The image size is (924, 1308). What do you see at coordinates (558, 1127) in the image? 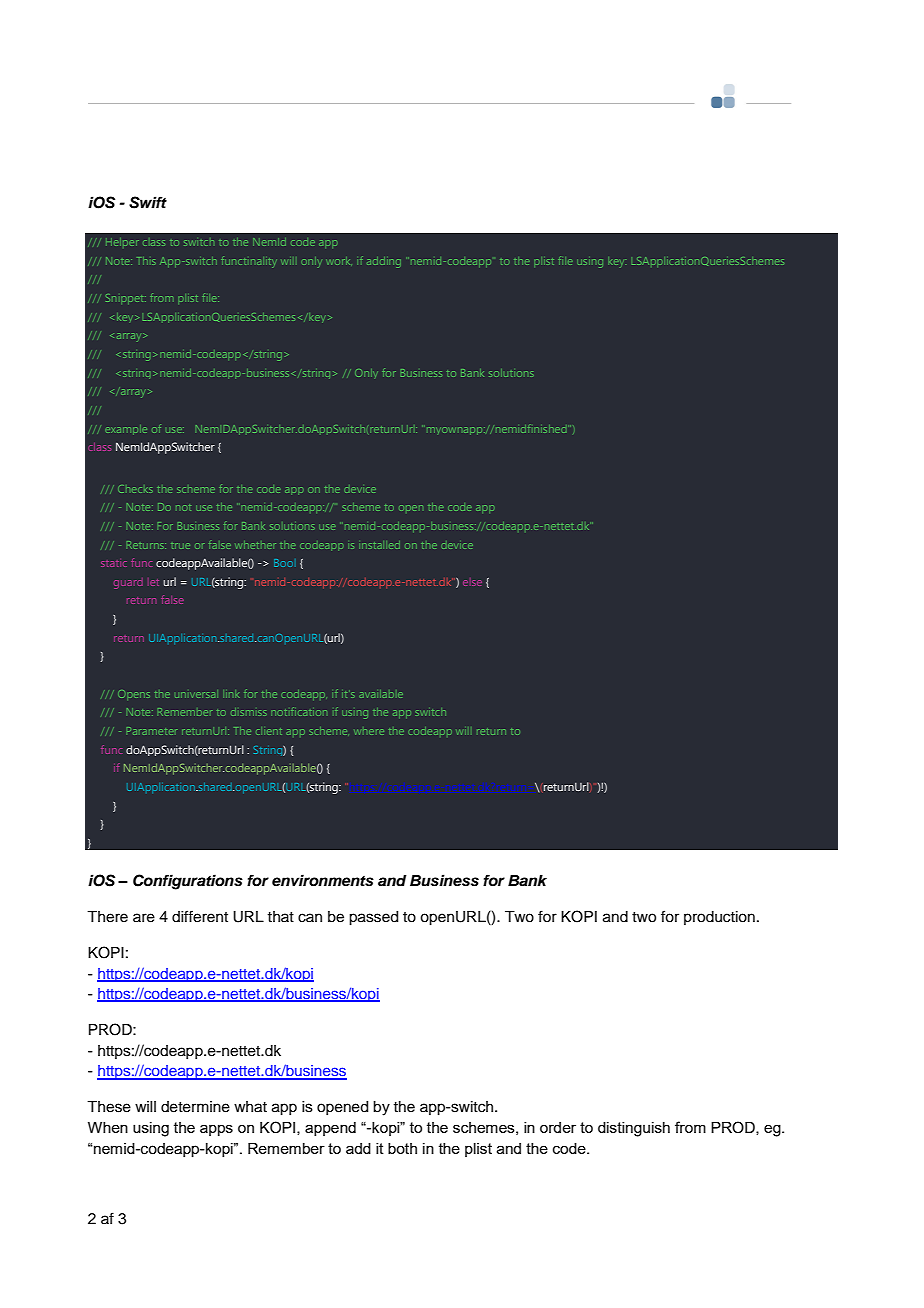
I see `order` at bounding box center [558, 1127].
